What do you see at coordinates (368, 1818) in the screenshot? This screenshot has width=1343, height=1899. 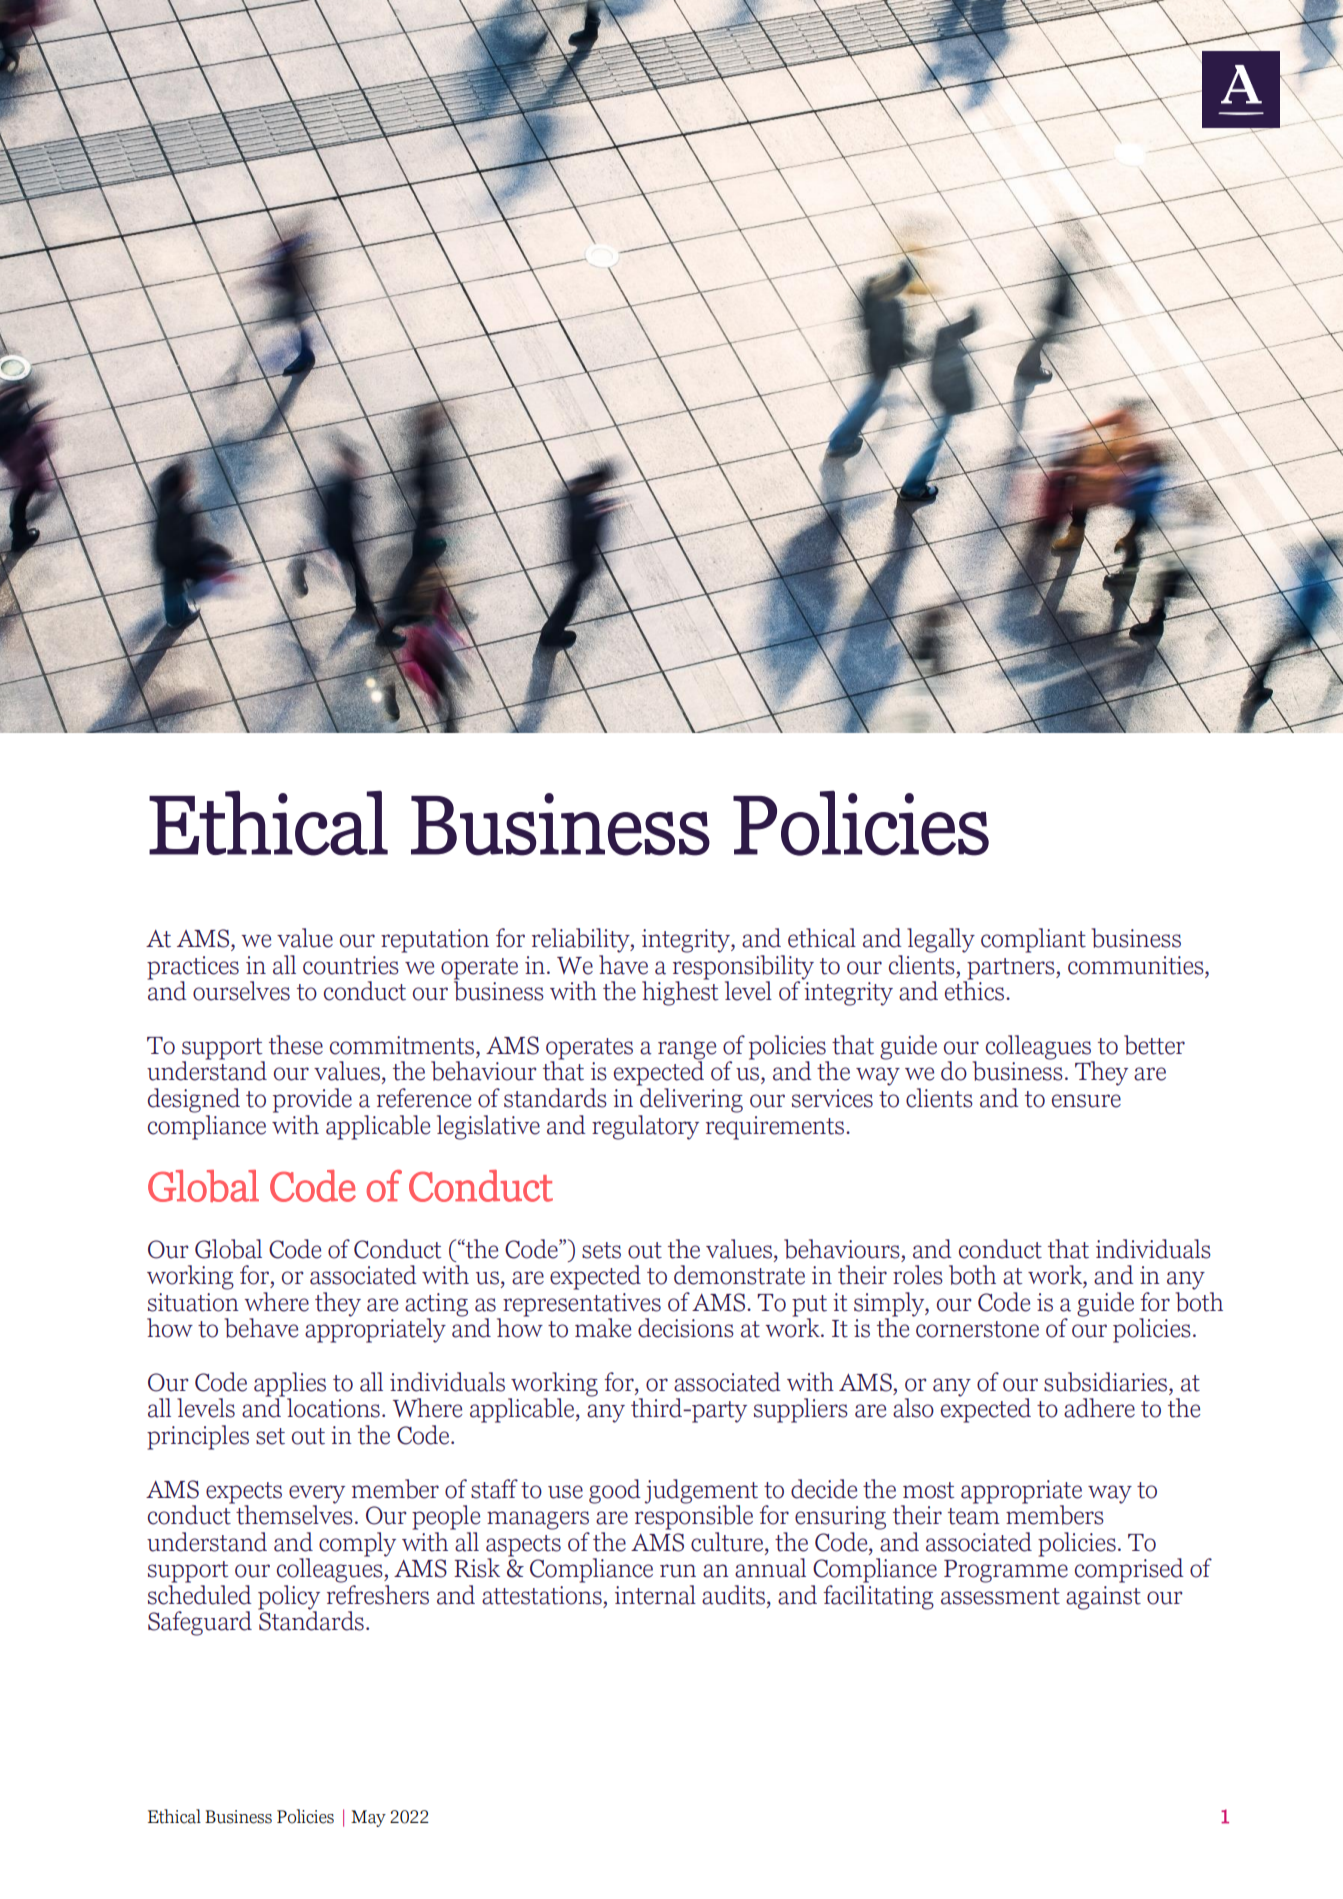 I see `May` at bounding box center [368, 1818].
